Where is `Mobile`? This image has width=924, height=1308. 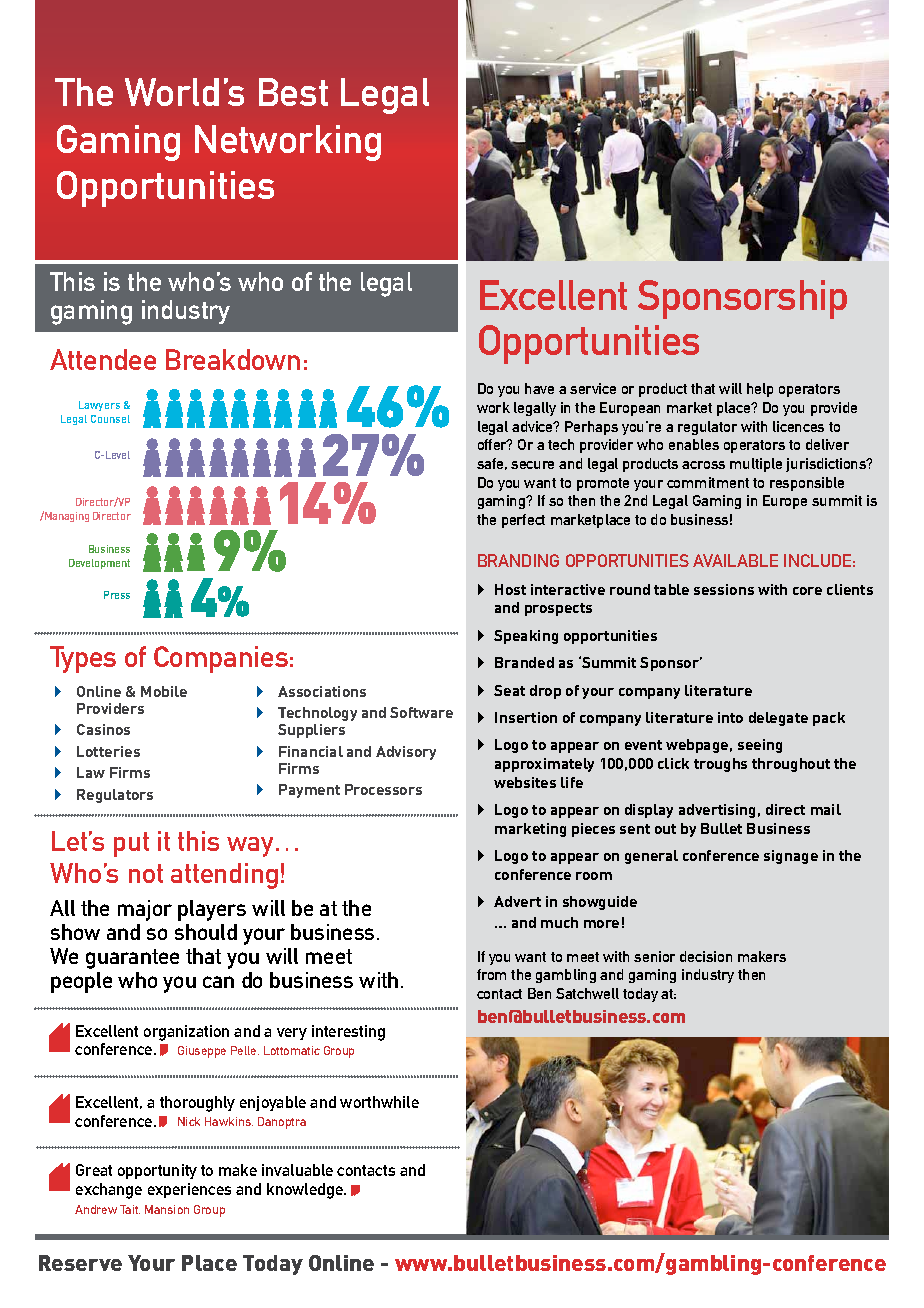 Mobile is located at coordinates (164, 691).
